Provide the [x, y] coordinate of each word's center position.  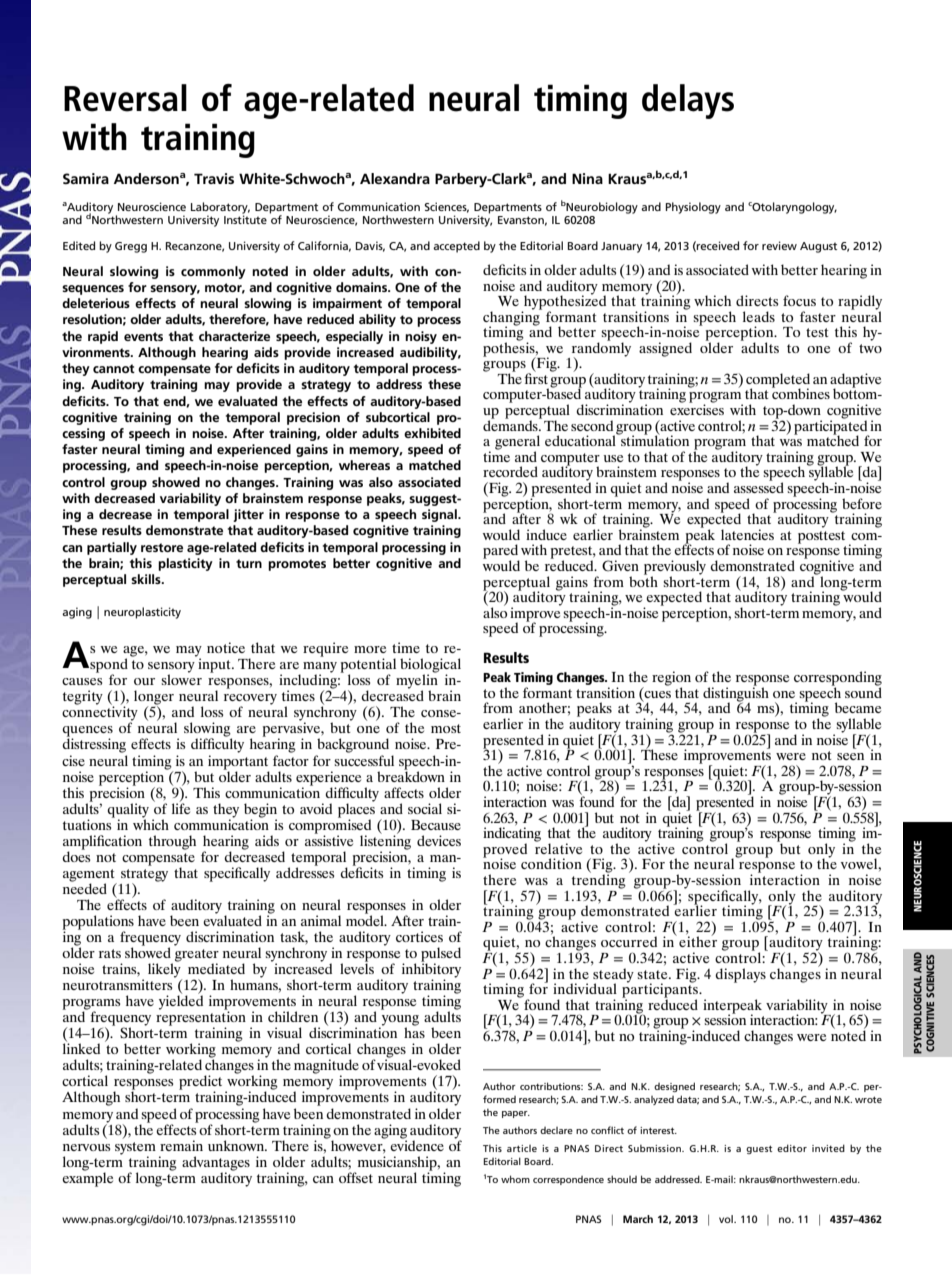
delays [688, 101]
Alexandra [395, 178]
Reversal [125, 98]
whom [515, 1179]
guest [759, 1149]
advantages [216, 1164]
